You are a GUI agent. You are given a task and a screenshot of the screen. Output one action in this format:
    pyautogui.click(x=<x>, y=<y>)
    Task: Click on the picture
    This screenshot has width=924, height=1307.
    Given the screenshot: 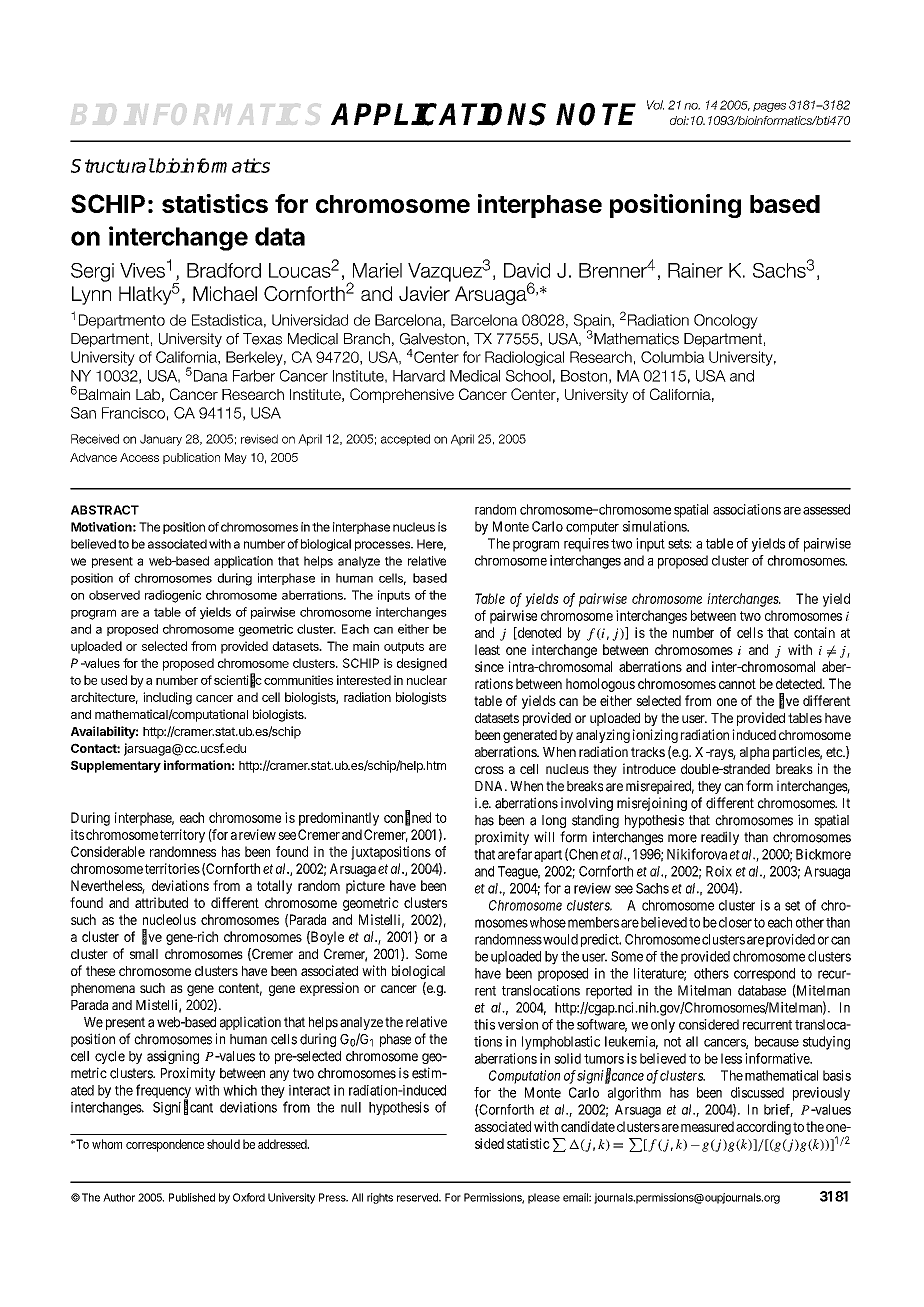 What is the action you would take?
    pyautogui.click(x=365, y=887)
